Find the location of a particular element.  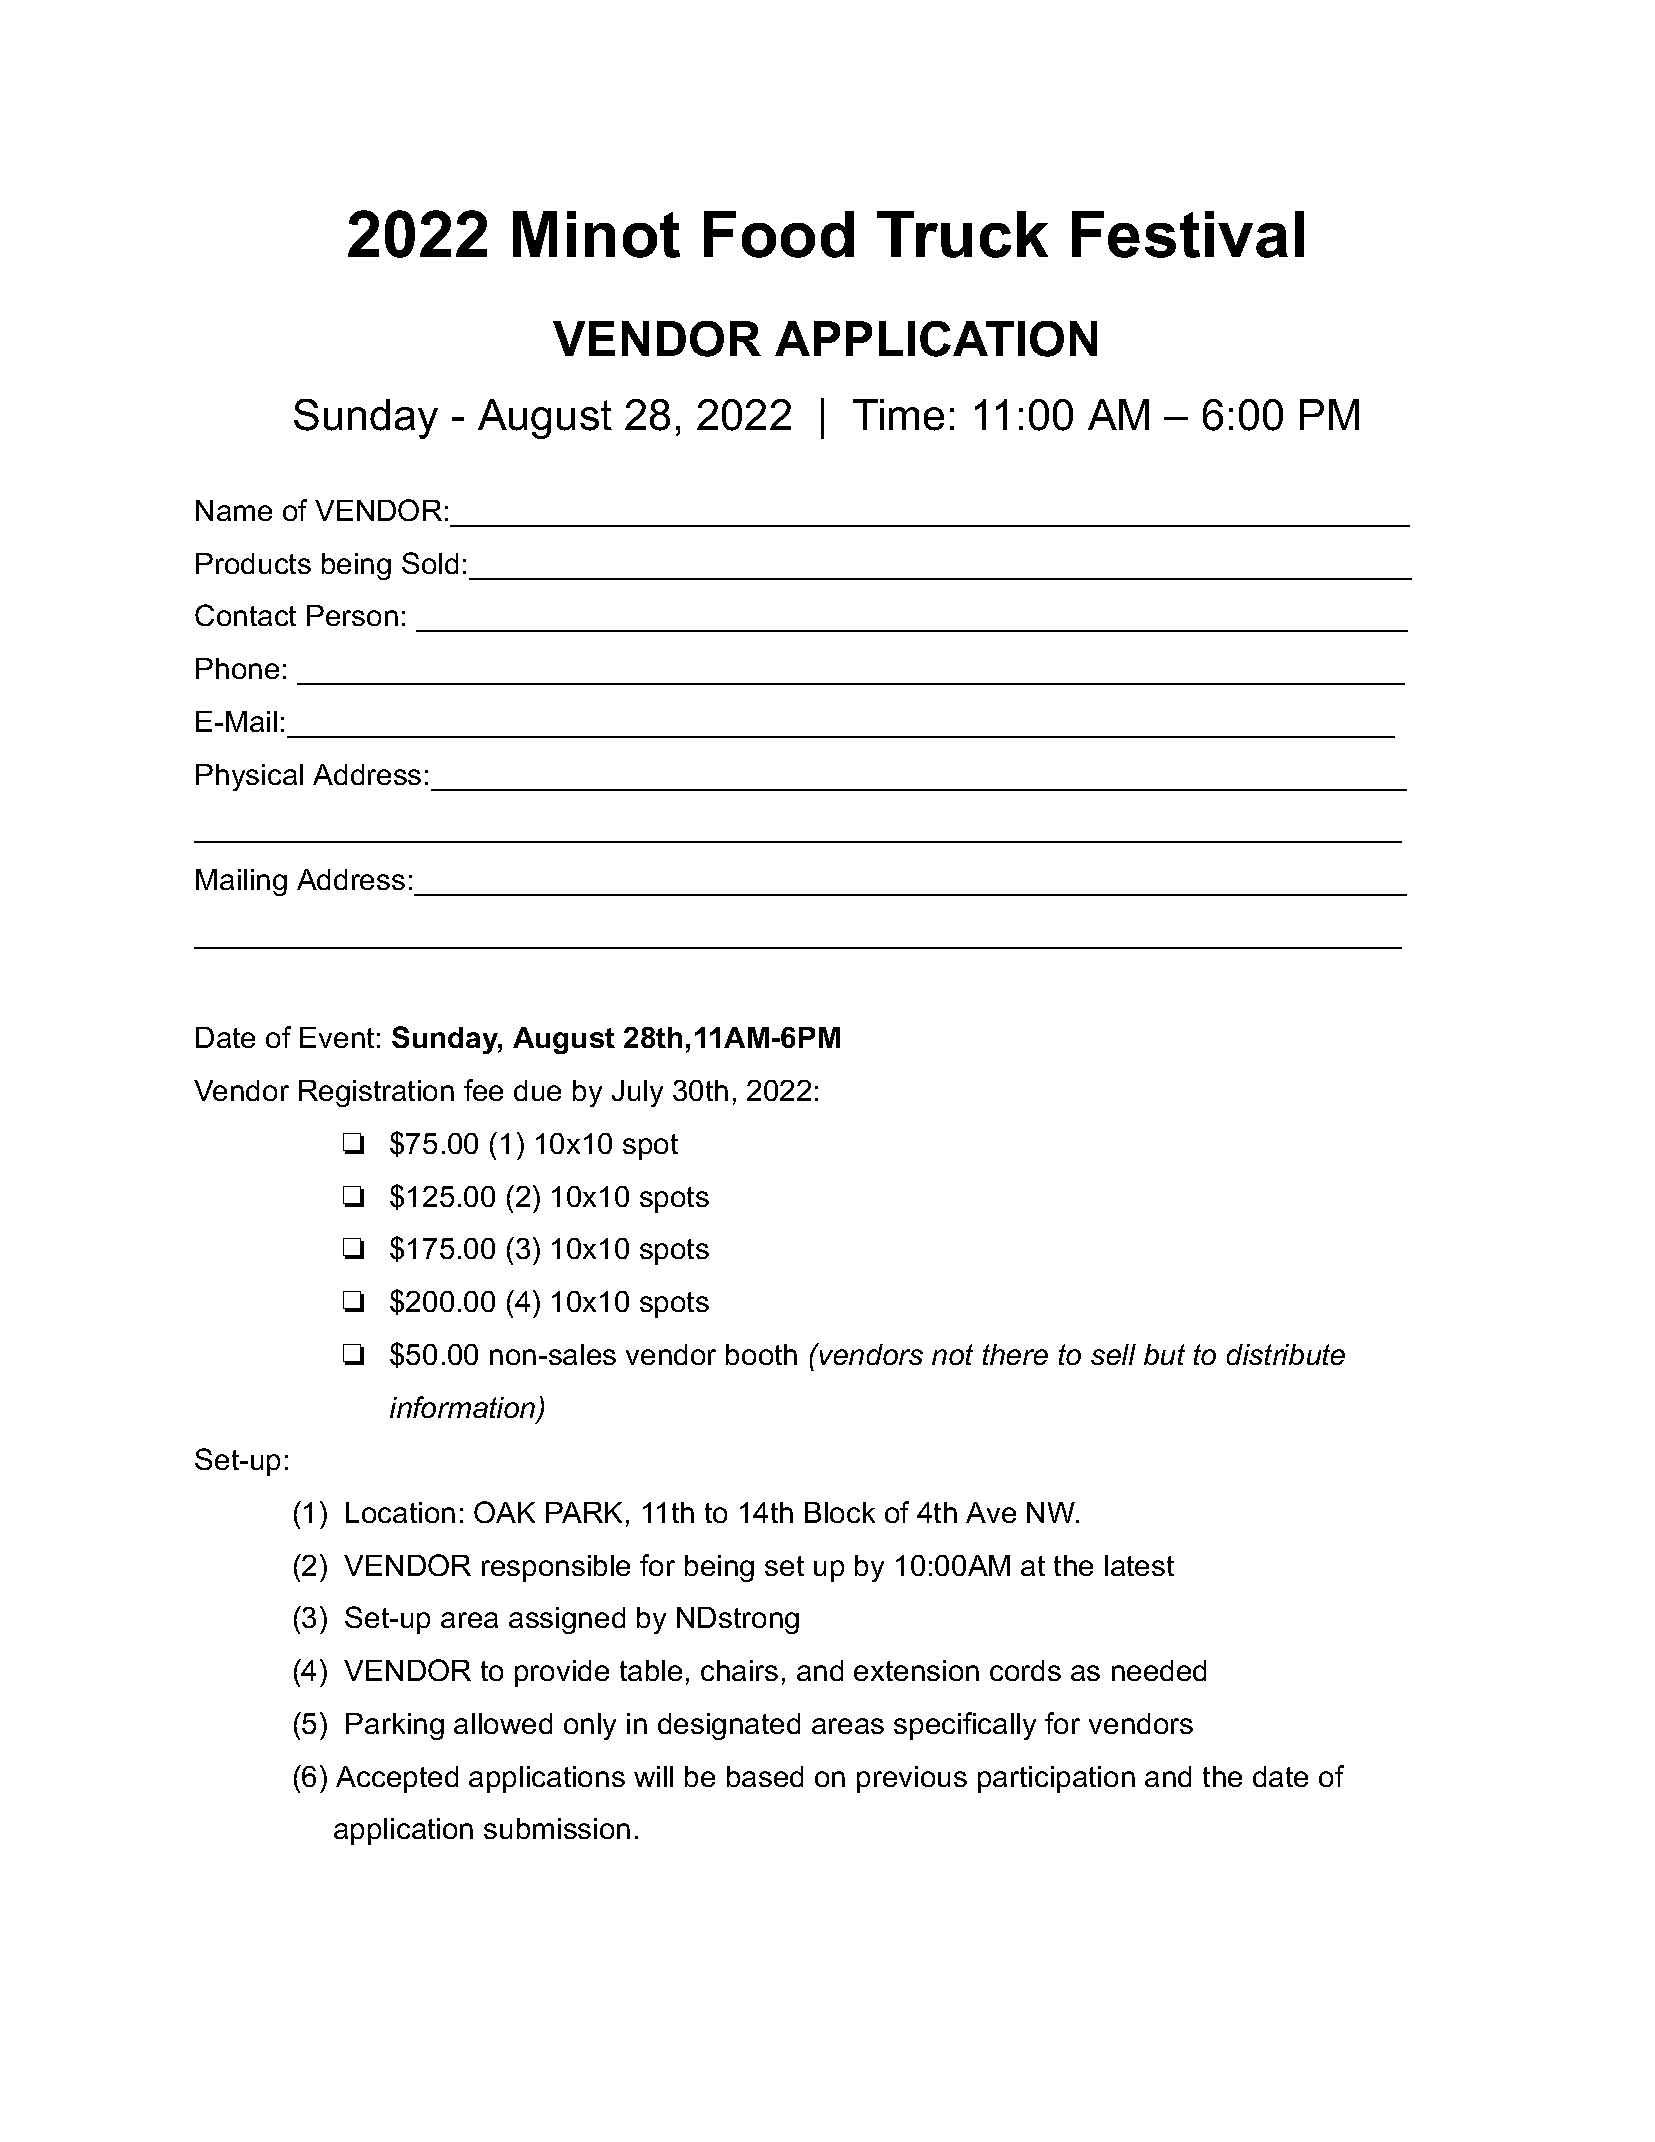

Name is located at coordinates (234, 510).
